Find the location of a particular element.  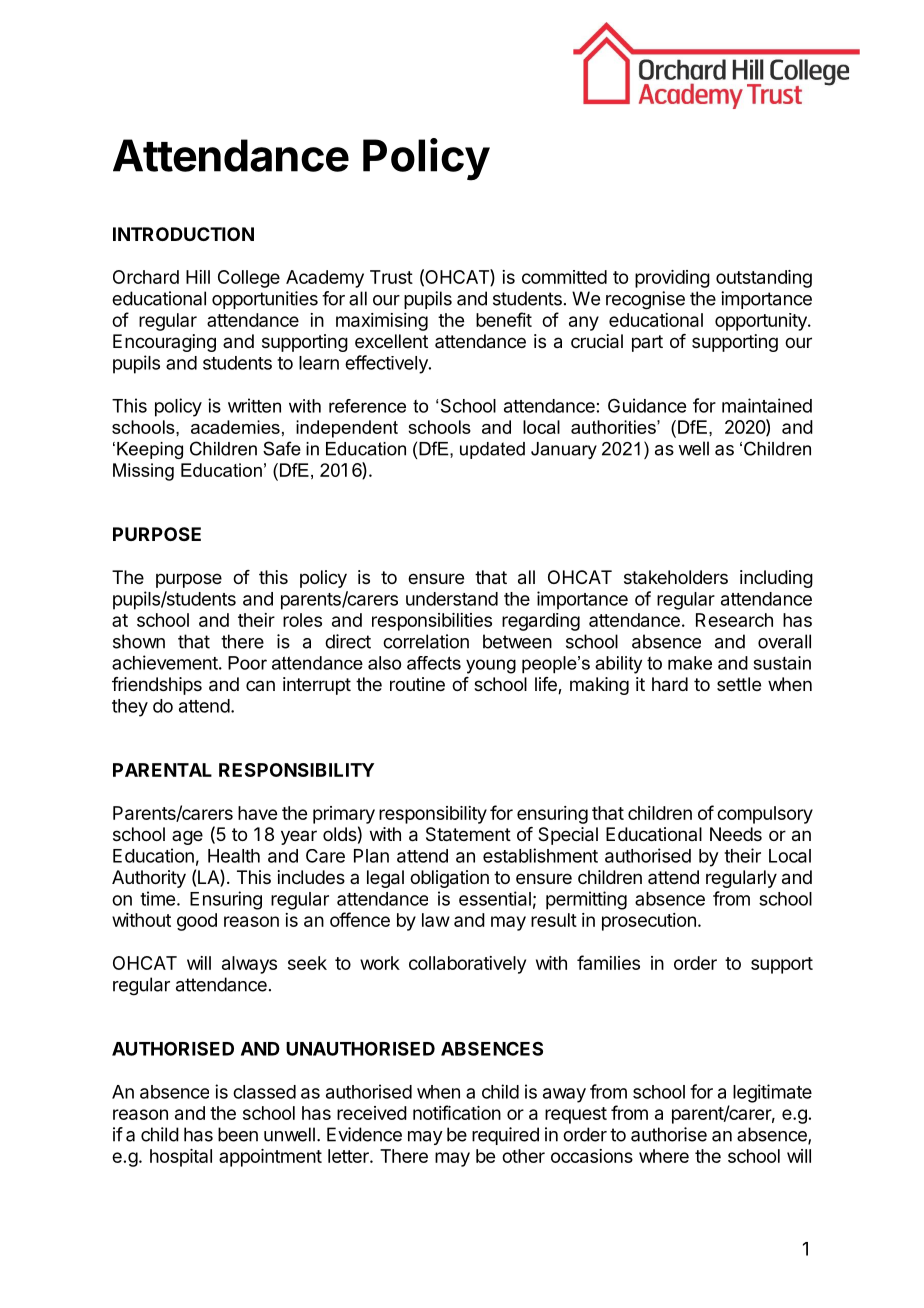

Needs is located at coordinates (736, 834).
